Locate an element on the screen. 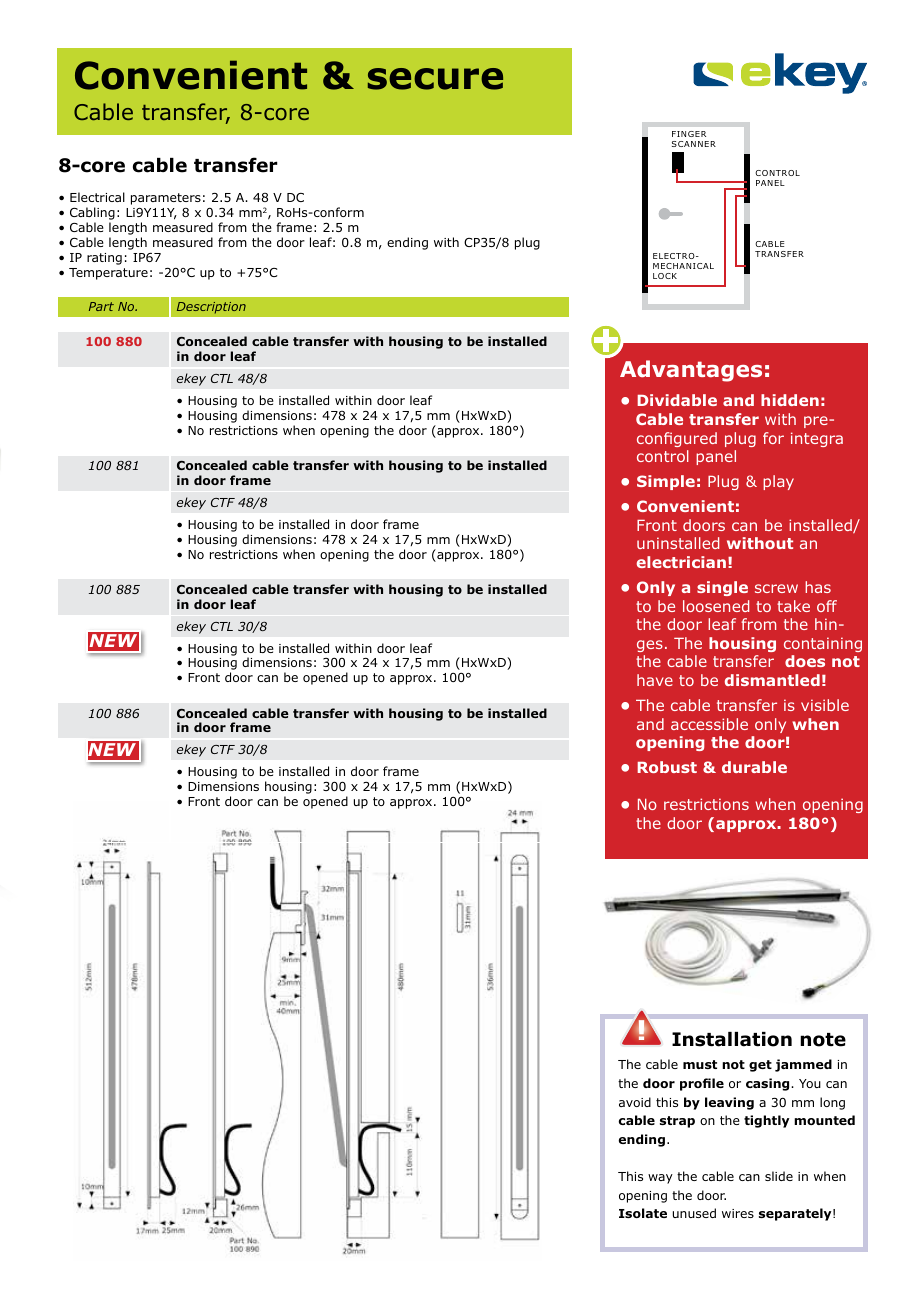  parameters is located at coordinates (166, 200).
